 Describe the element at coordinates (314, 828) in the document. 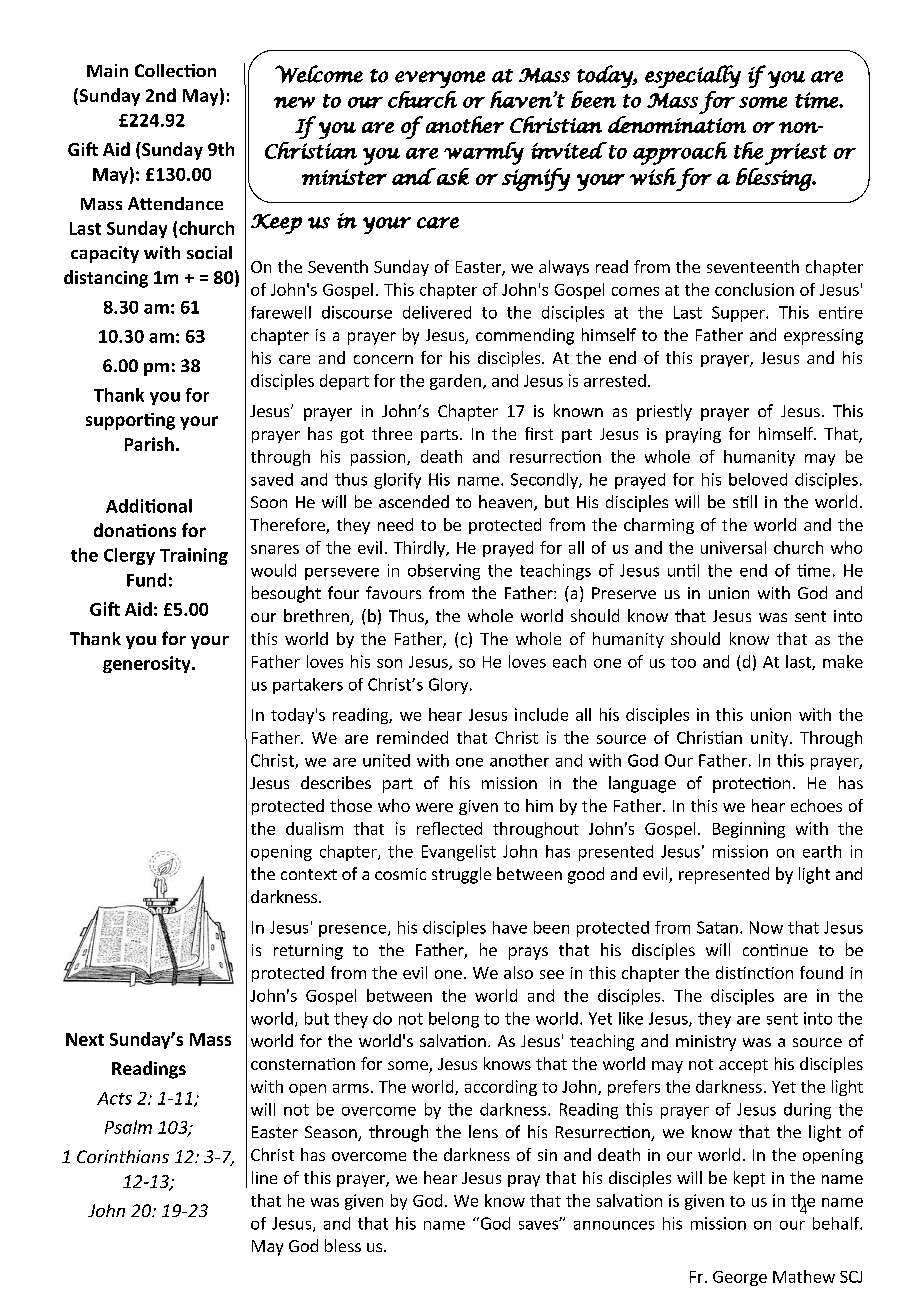

I see `dualism` at that location.
